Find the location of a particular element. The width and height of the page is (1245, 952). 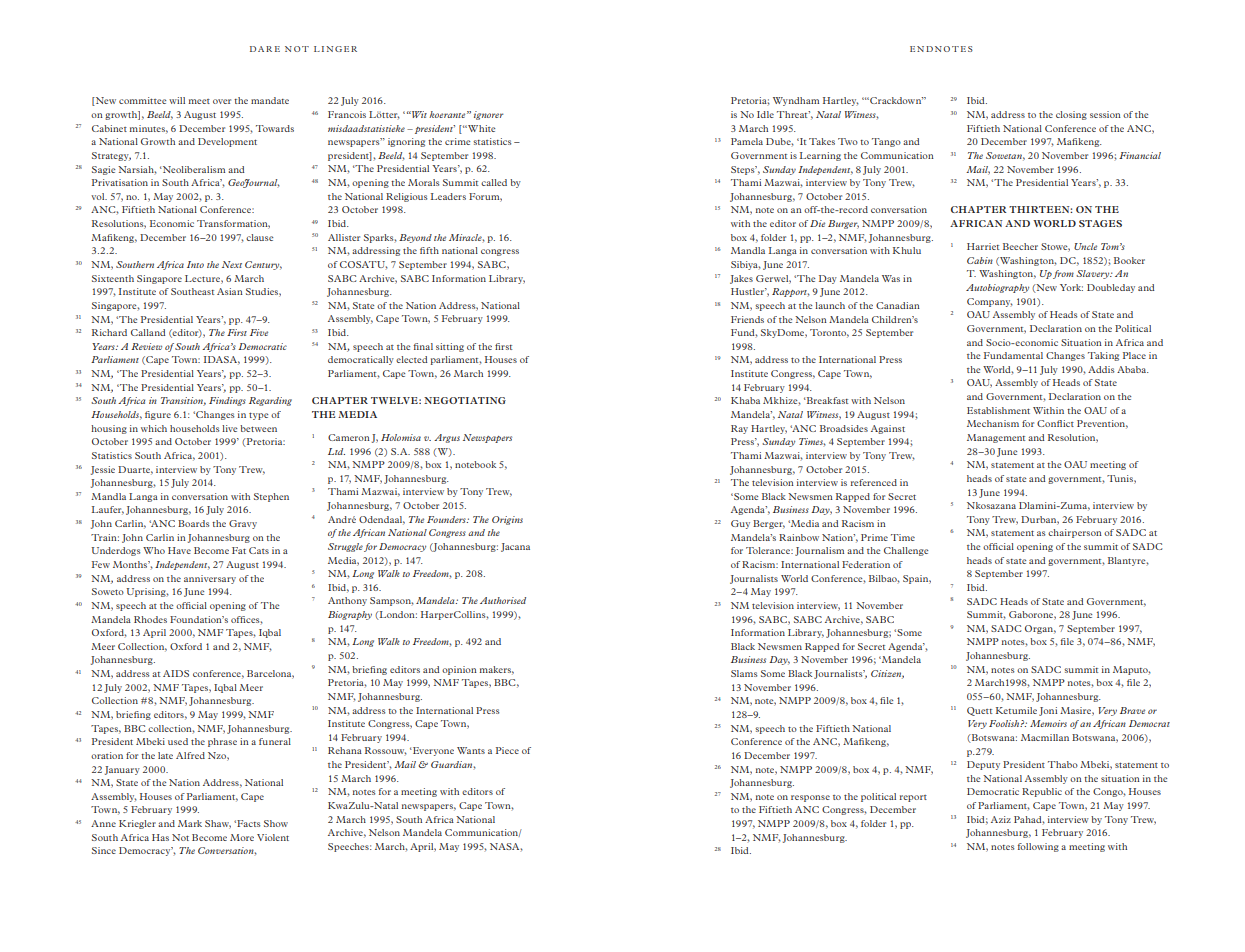

Pamela is located at coordinates (747, 141).
